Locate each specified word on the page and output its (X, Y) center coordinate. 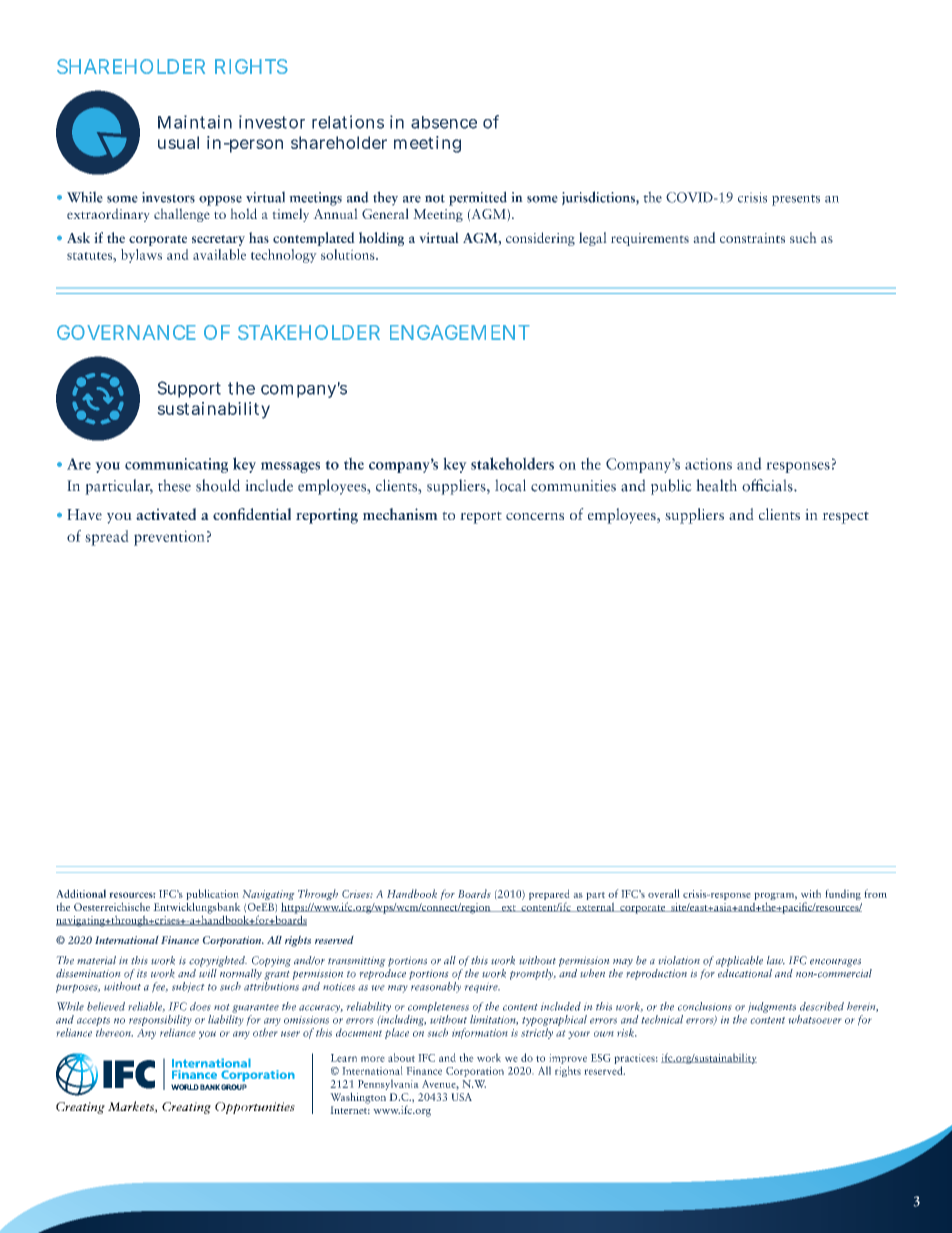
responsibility (160, 1020)
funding (843, 894)
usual (178, 142)
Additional (81, 893)
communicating (176, 465)
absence (444, 122)
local (510, 485)
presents (796, 200)
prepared (549, 896)
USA (461, 1097)
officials (768, 485)
